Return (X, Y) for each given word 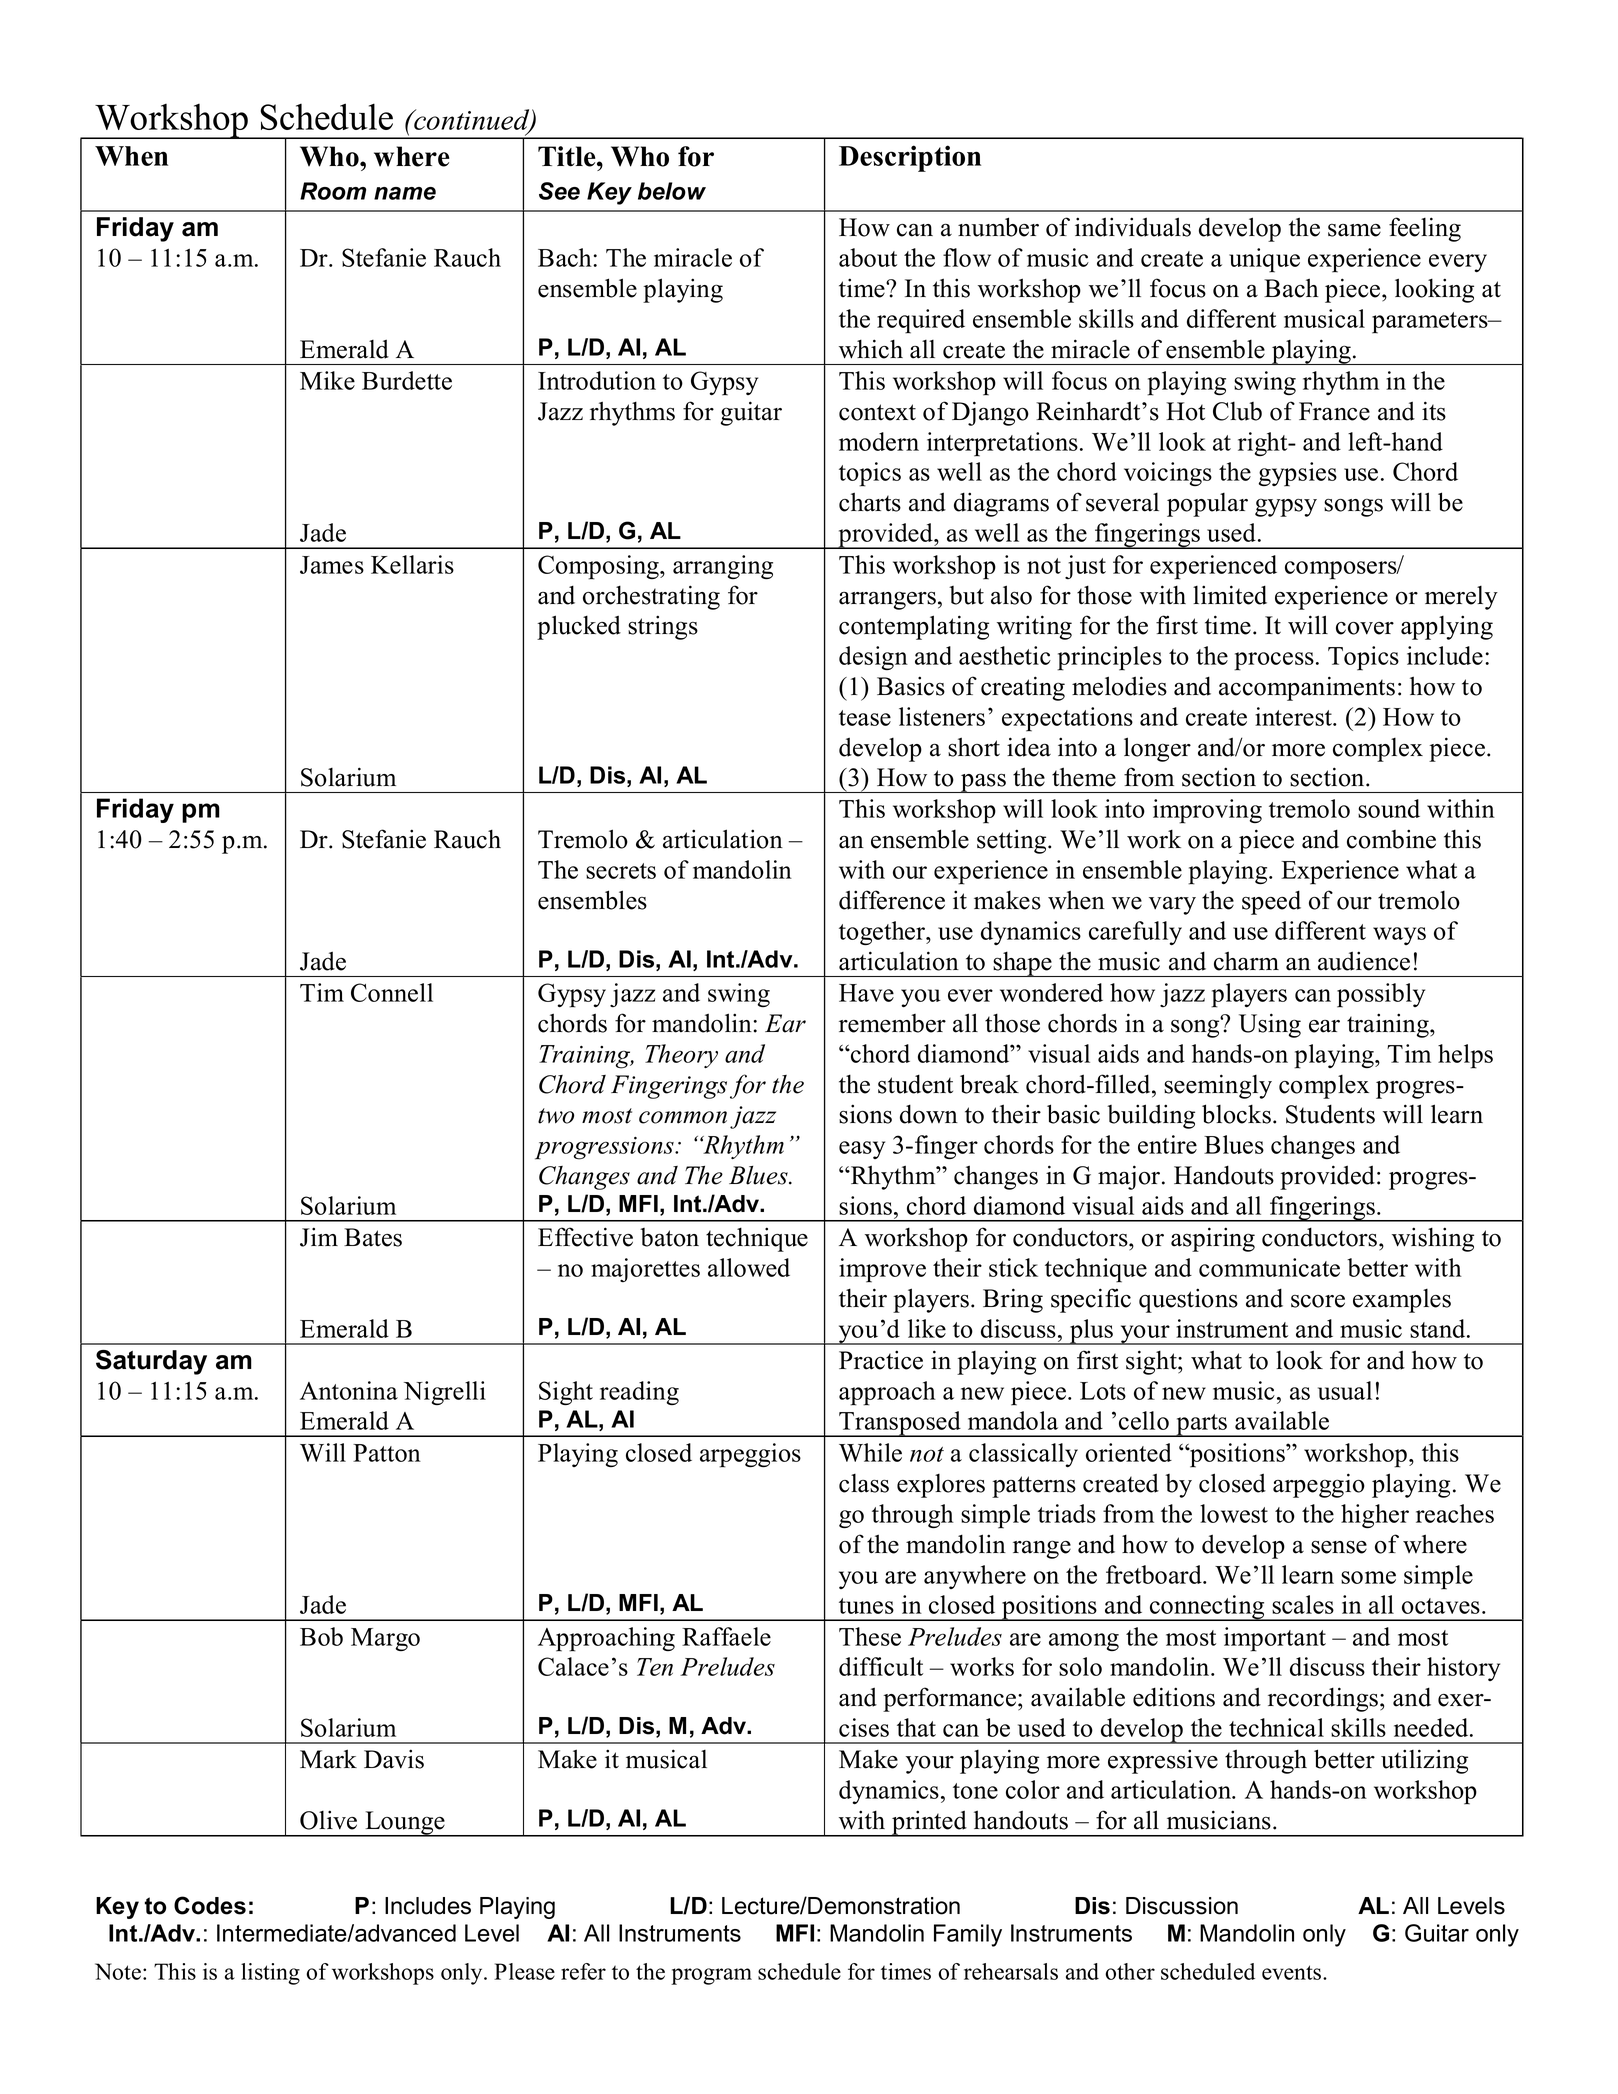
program (711, 1976)
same (1354, 230)
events (1293, 1972)
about (868, 257)
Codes (210, 1905)
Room (333, 191)
